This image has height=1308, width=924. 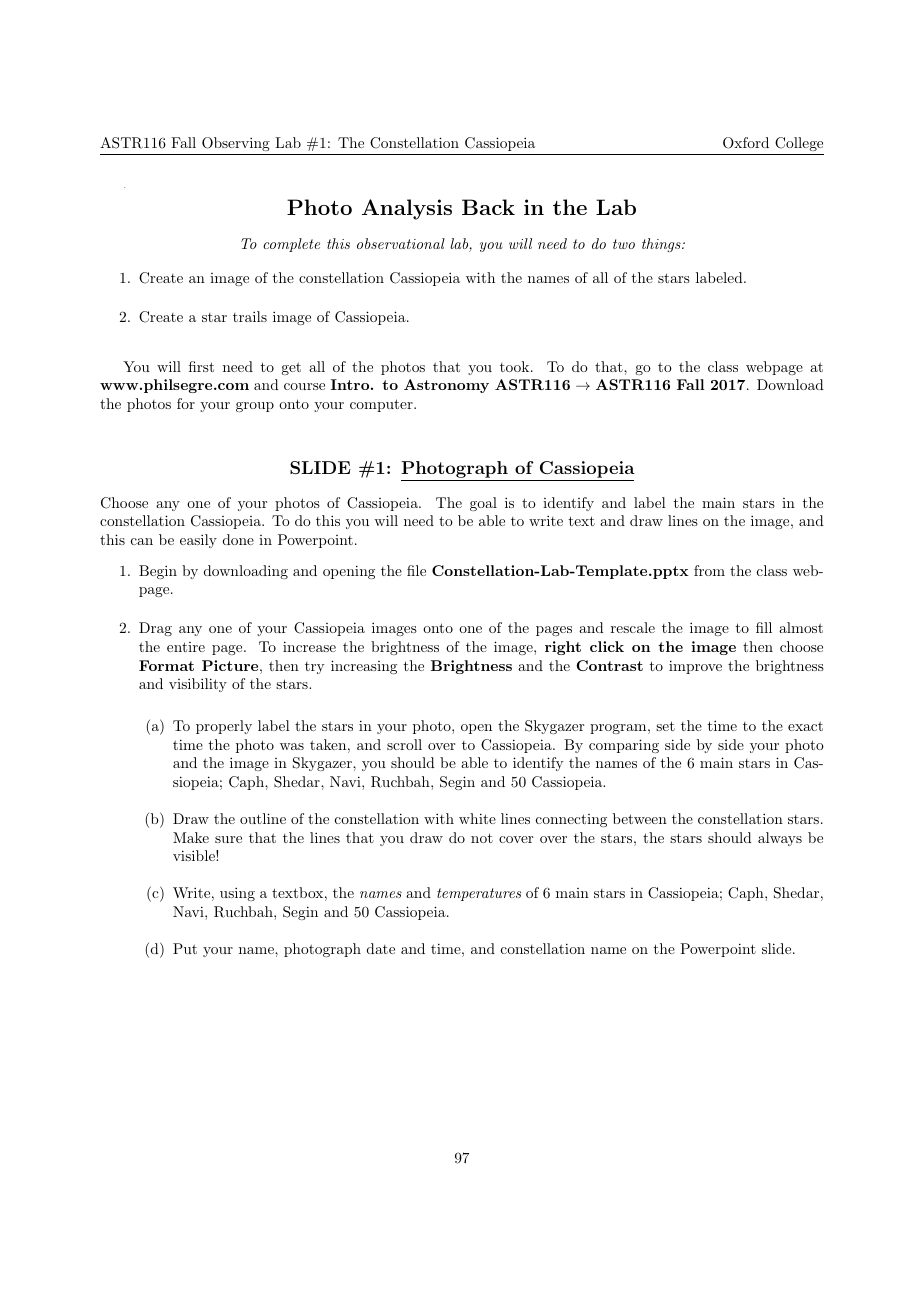 I want to click on properly, so click(x=224, y=727).
